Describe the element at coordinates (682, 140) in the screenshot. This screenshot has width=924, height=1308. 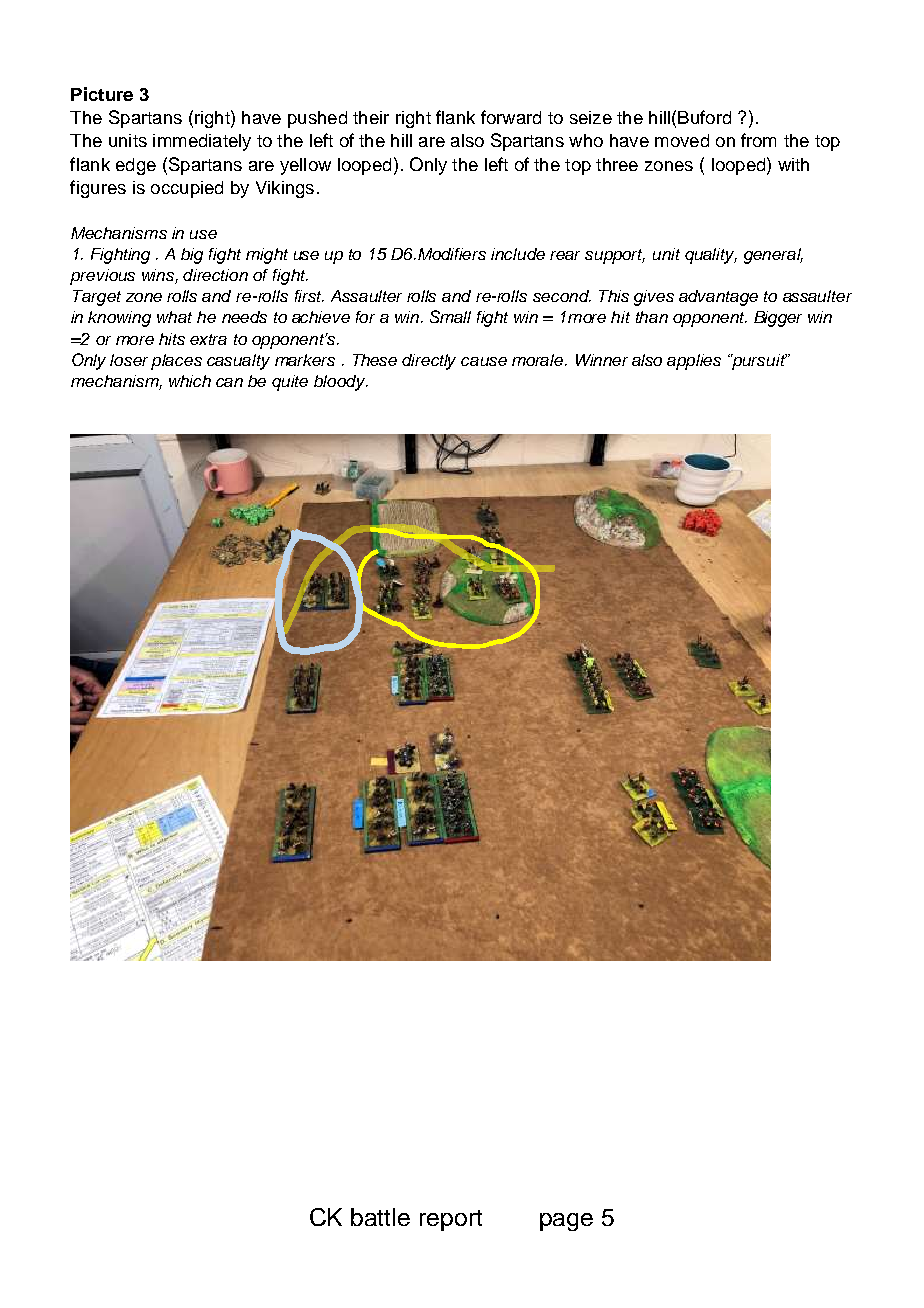
I see `moved` at that location.
